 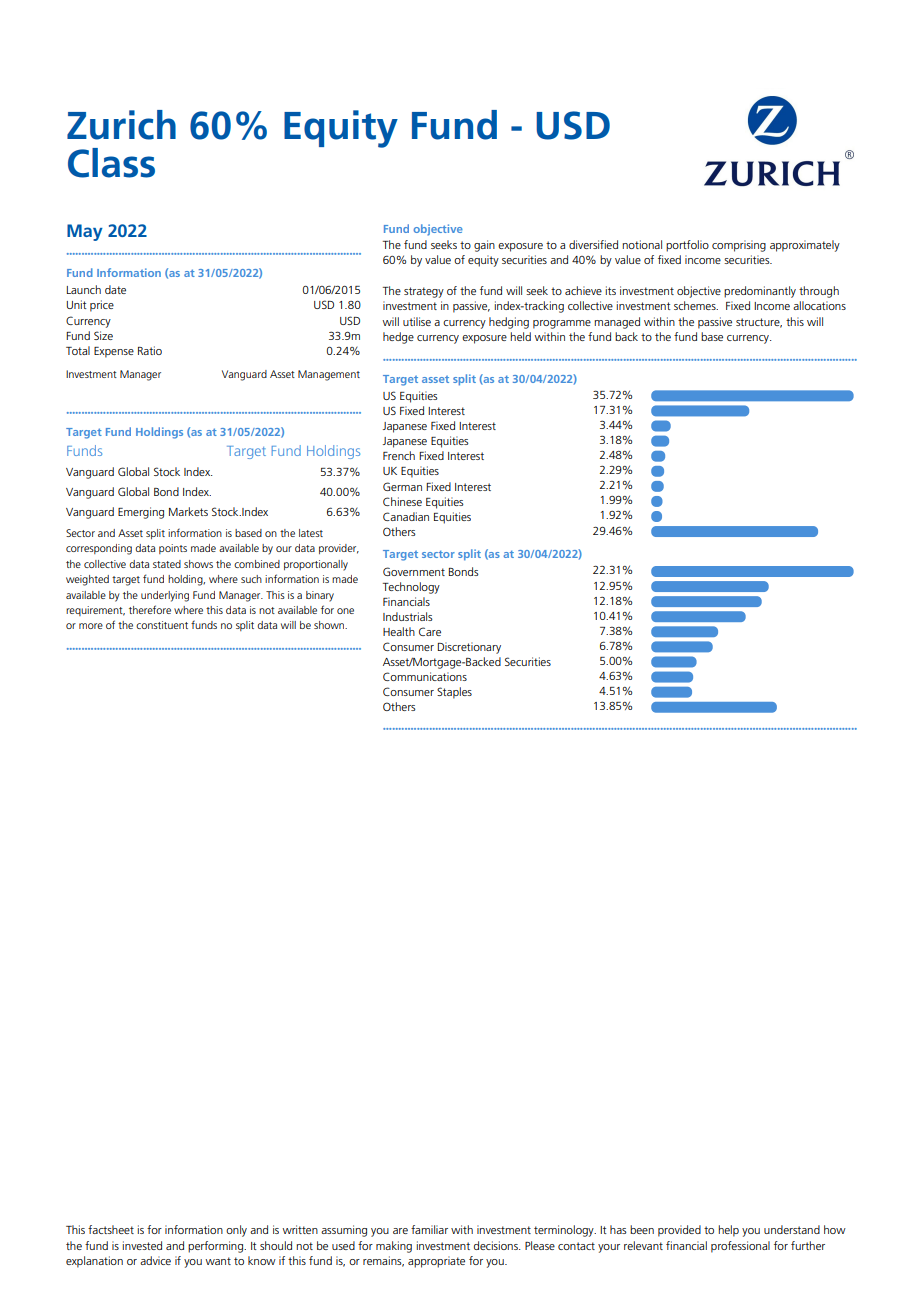 What do you see at coordinates (484, 246) in the screenshot?
I see `gain` at bounding box center [484, 246].
